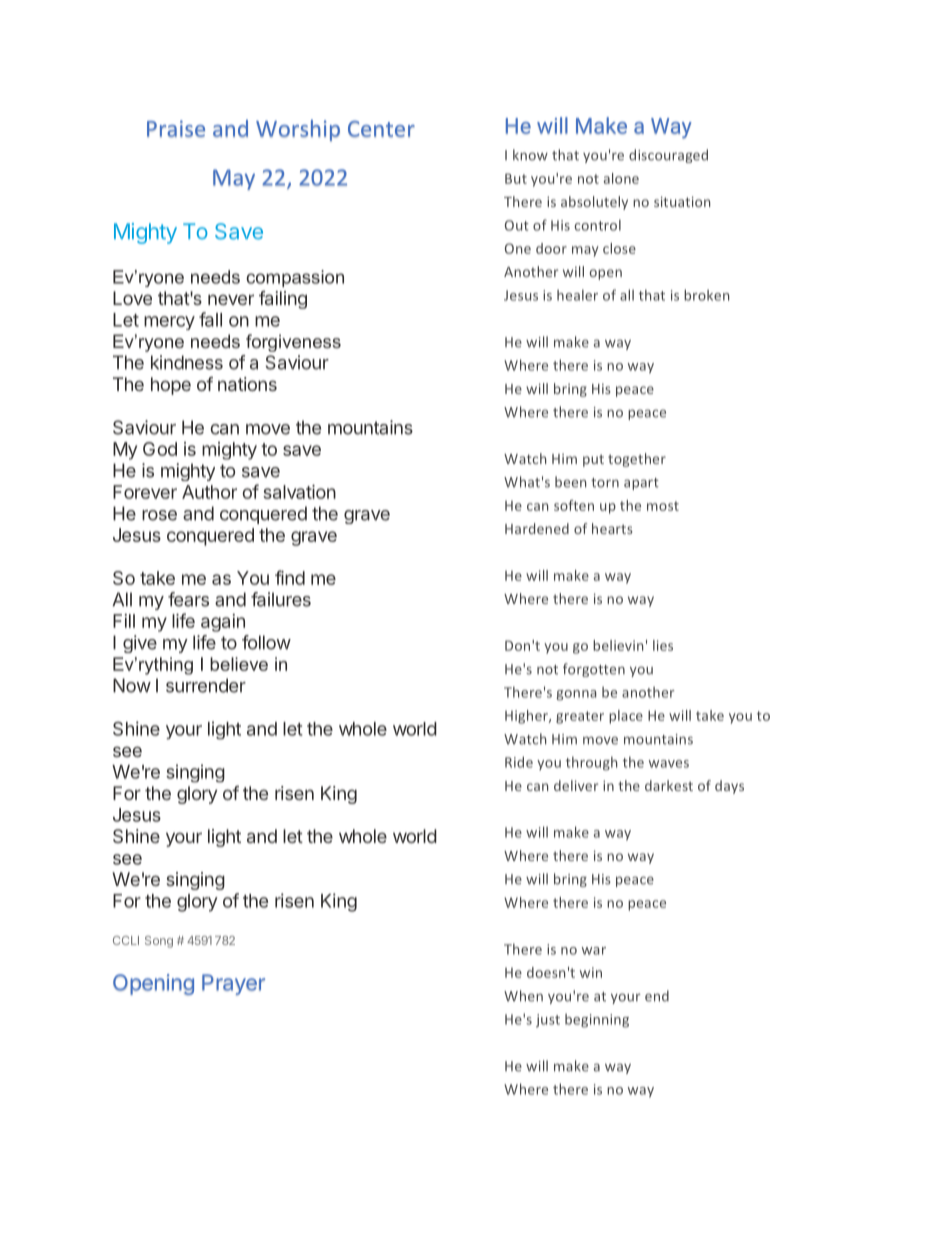  Describe the element at coordinates (668, 156) in the screenshot. I see `discouraged` at that location.
